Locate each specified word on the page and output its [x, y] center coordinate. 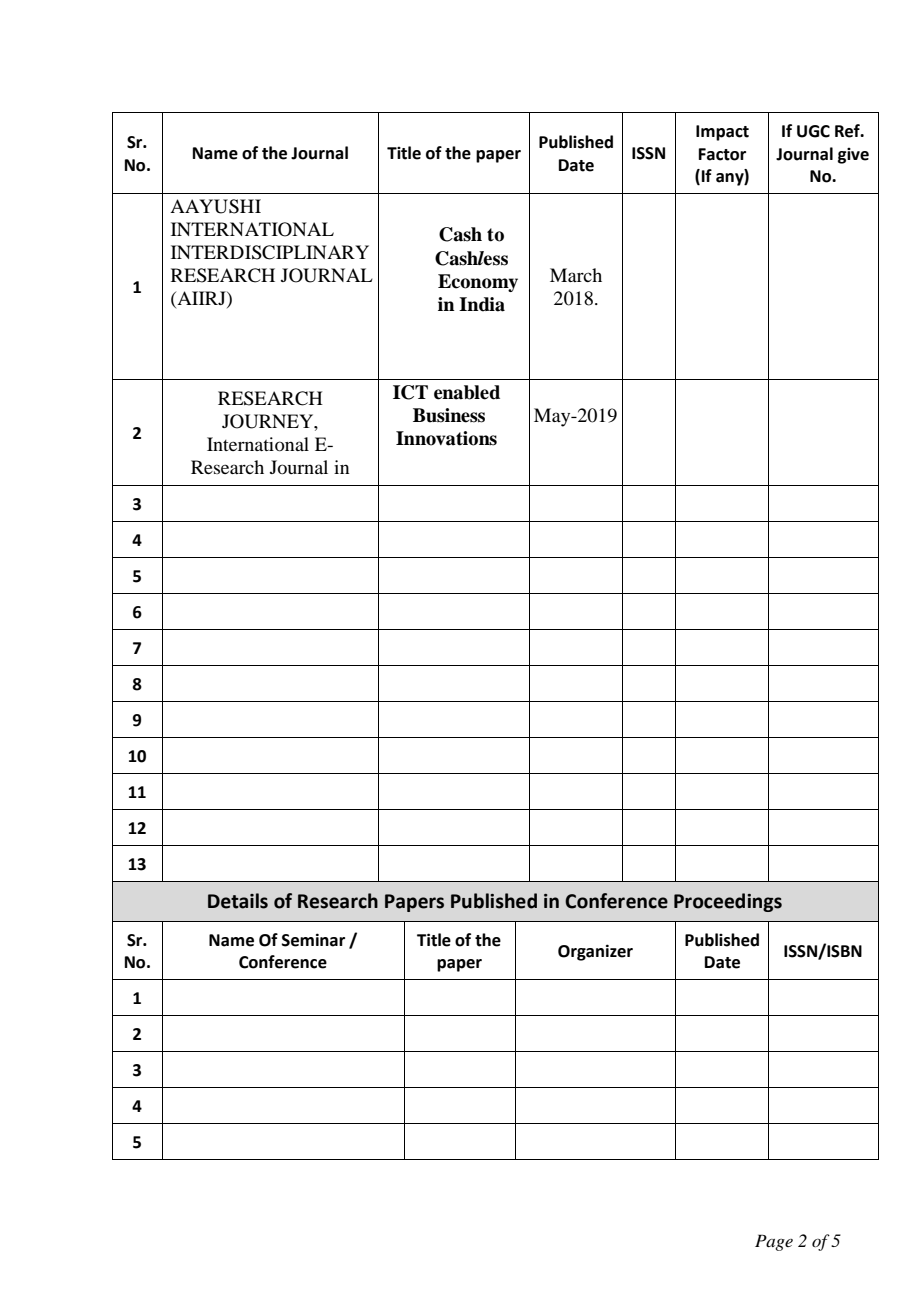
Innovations [446, 438]
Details [238, 901]
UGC [813, 131]
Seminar [313, 940]
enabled [467, 392]
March [576, 275]
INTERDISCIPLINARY [270, 252]
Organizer [595, 952]
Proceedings [728, 902]
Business [449, 415]
